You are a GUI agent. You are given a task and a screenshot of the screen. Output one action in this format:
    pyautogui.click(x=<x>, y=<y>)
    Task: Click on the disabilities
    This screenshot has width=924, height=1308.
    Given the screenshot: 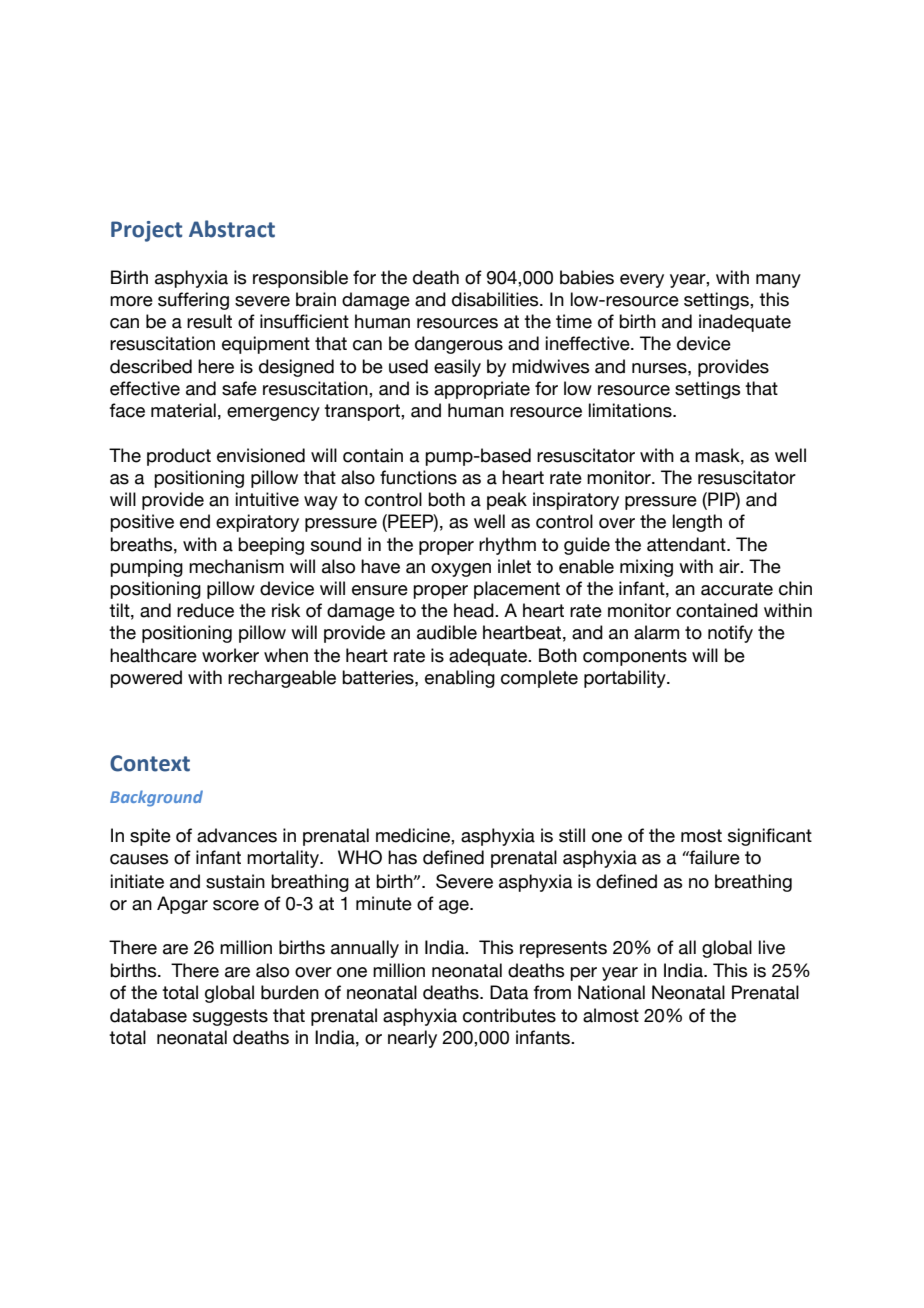 What is the action you would take?
    pyautogui.click(x=496, y=299)
